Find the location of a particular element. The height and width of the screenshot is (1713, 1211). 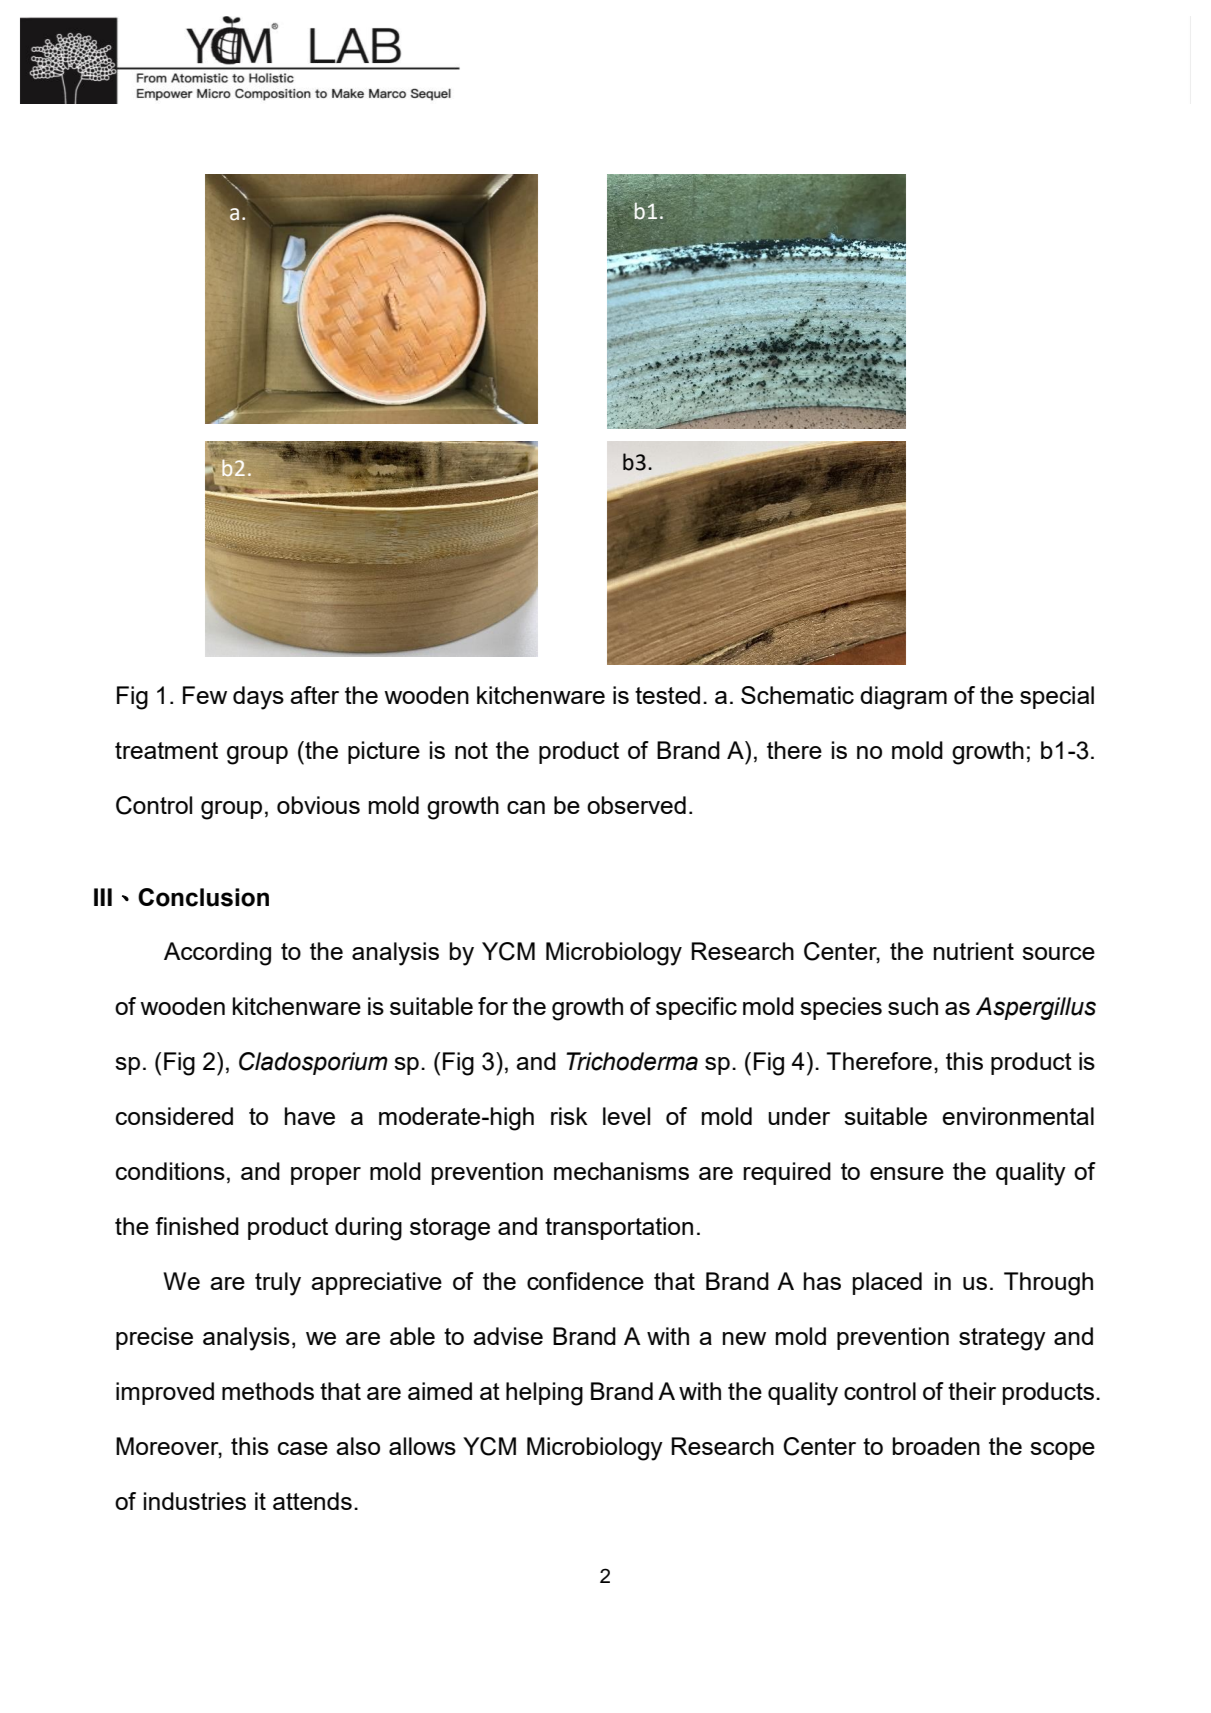

specific is located at coordinates (696, 1008).
